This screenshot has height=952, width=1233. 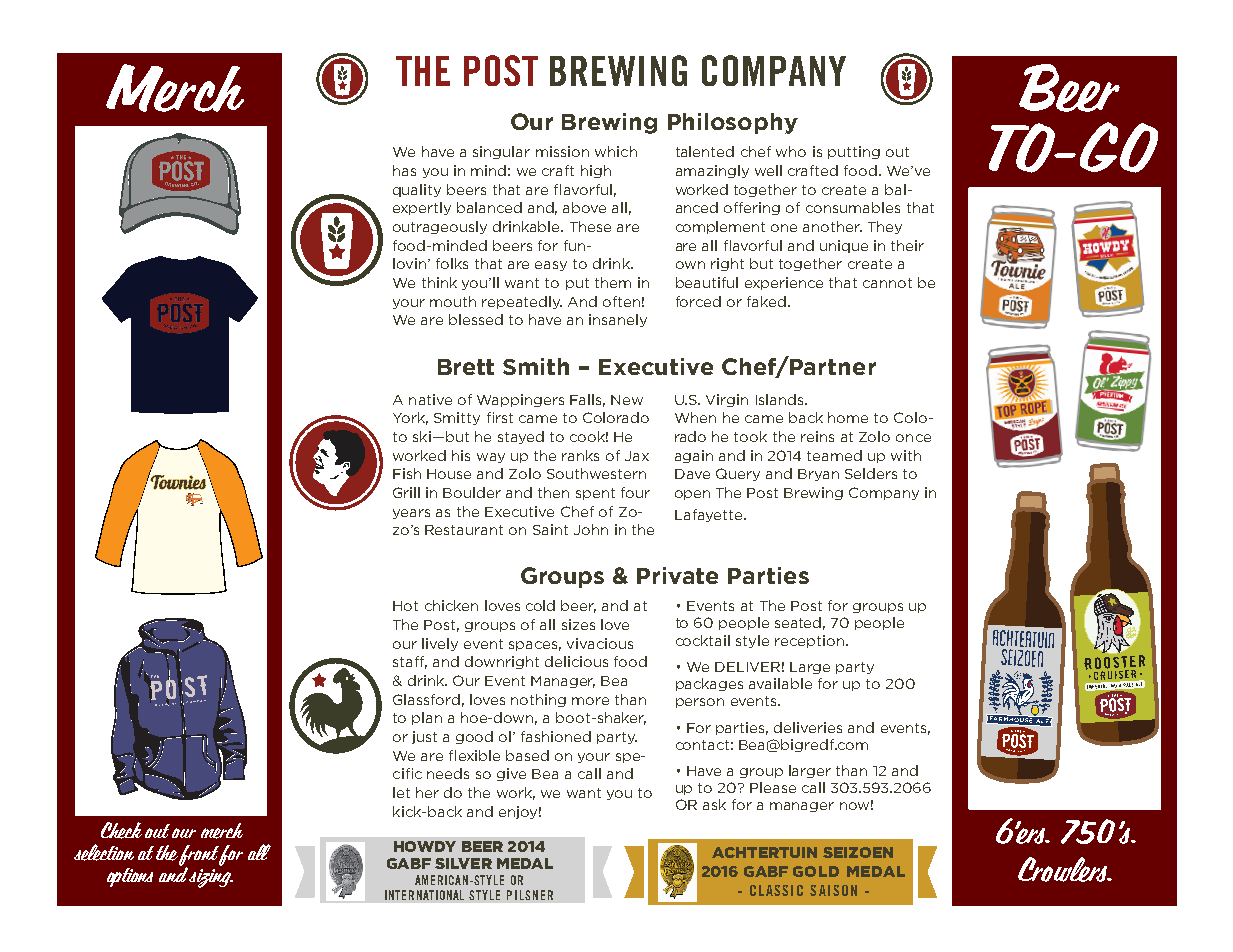 What do you see at coordinates (405, 606) in the screenshot?
I see `Hot` at bounding box center [405, 606].
